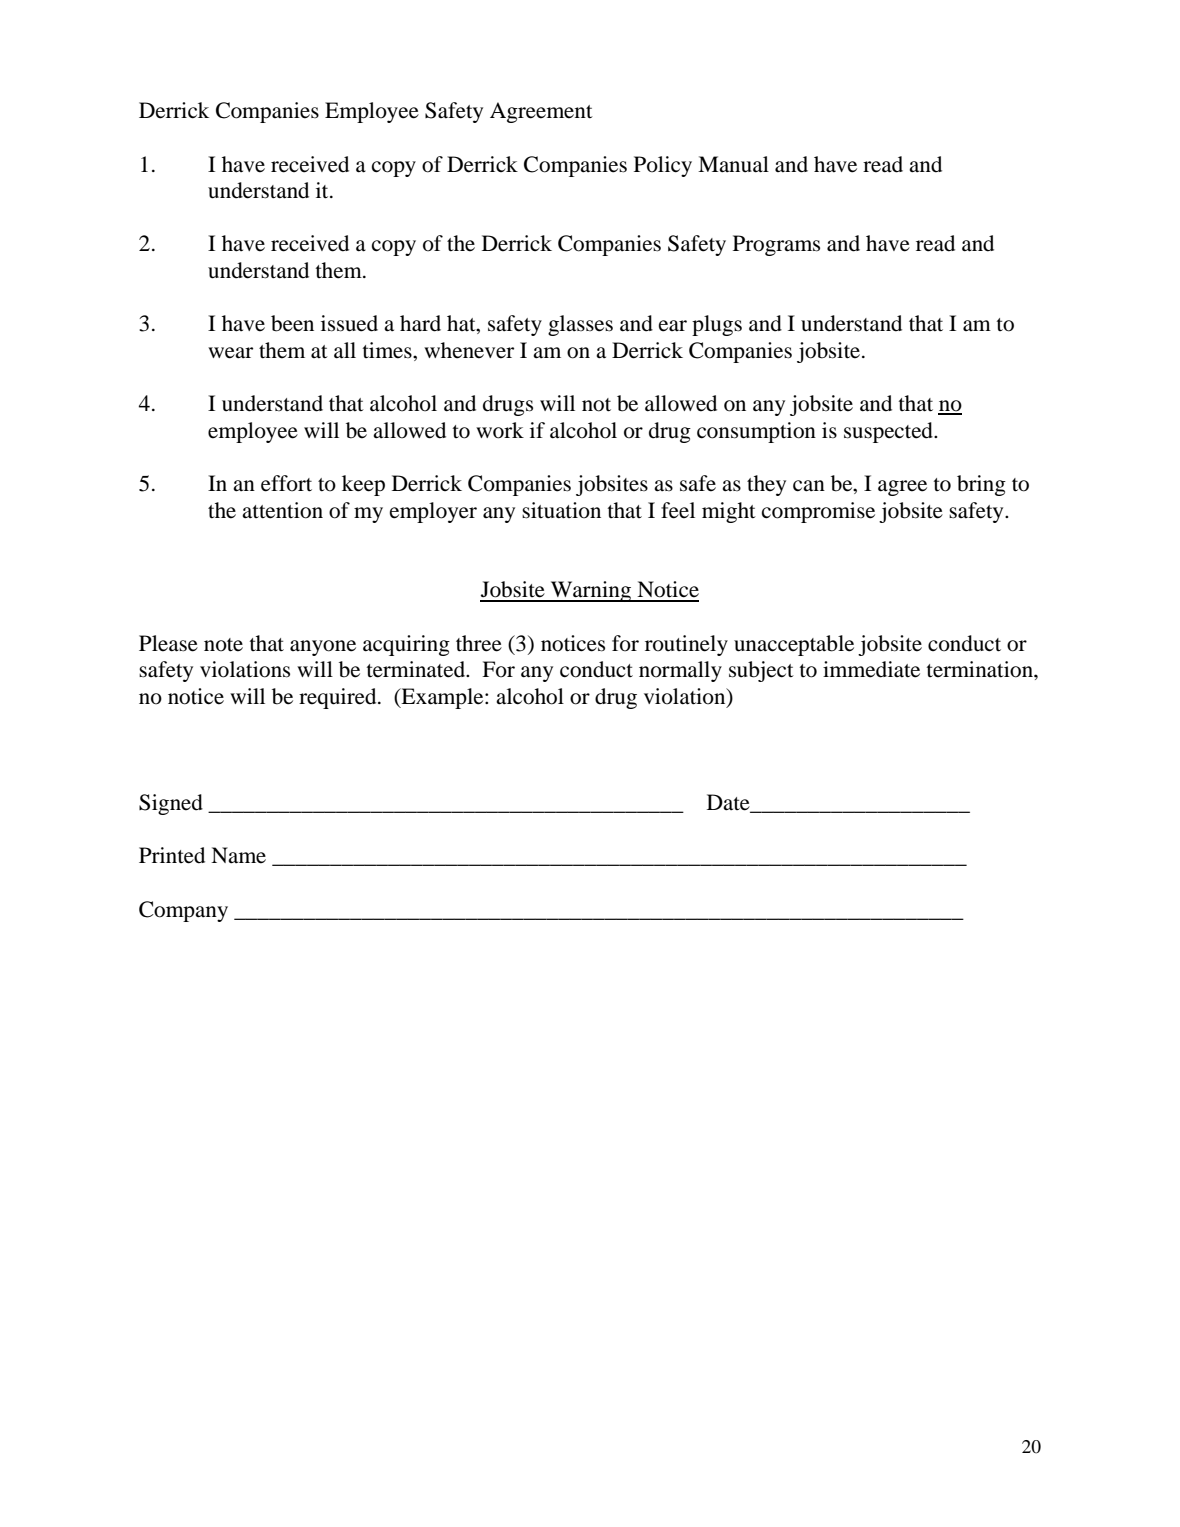 This screenshot has width=1180, height=1527. Describe the element at coordinates (230, 353) in the screenshot. I see `wear` at that location.
